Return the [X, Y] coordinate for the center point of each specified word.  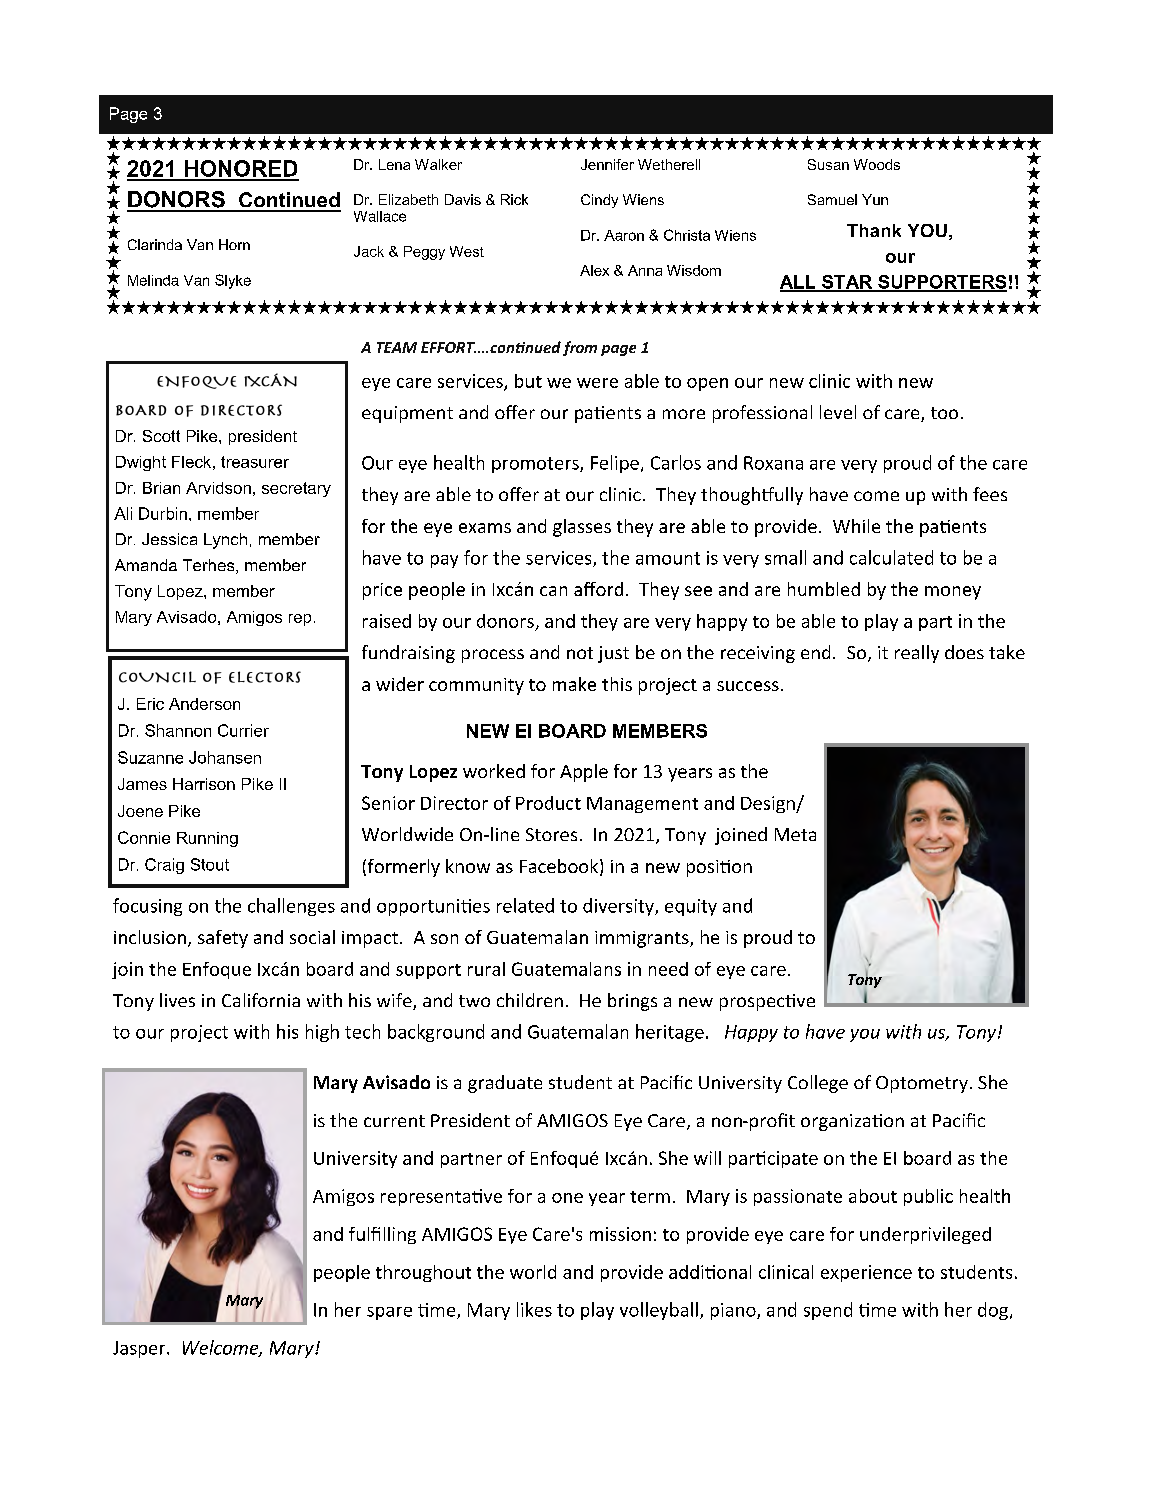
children [530, 1000]
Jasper [140, 1349]
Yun [875, 199]
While [856, 526]
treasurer [255, 462]
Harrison [204, 784]
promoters [536, 465]
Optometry [922, 1084]
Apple [584, 773]
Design [769, 804]
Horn [234, 244]
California [261, 1000]
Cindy [599, 201]
